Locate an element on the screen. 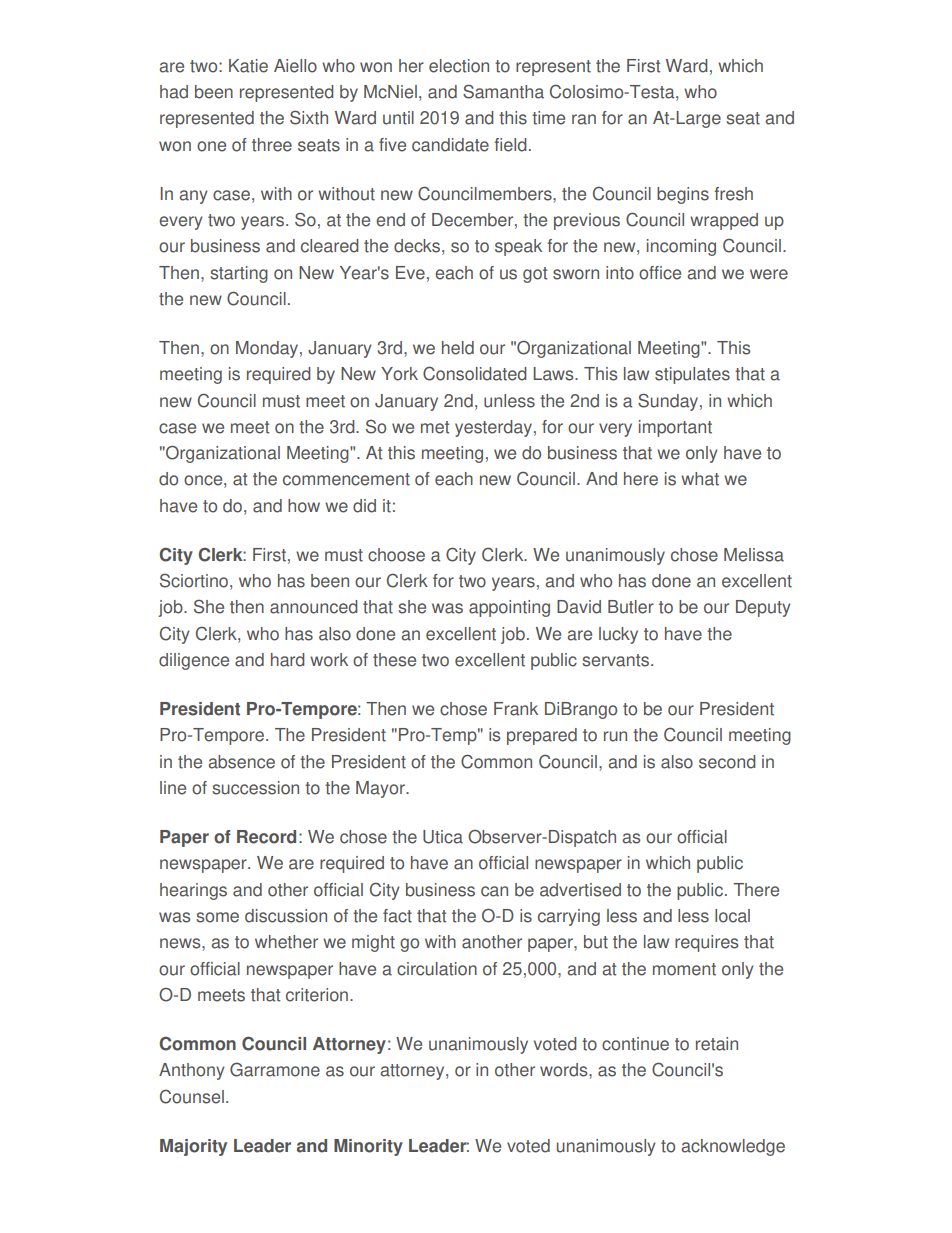 The width and height of the screenshot is (952, 1233). Utica is located at coordinates (443, 837).
